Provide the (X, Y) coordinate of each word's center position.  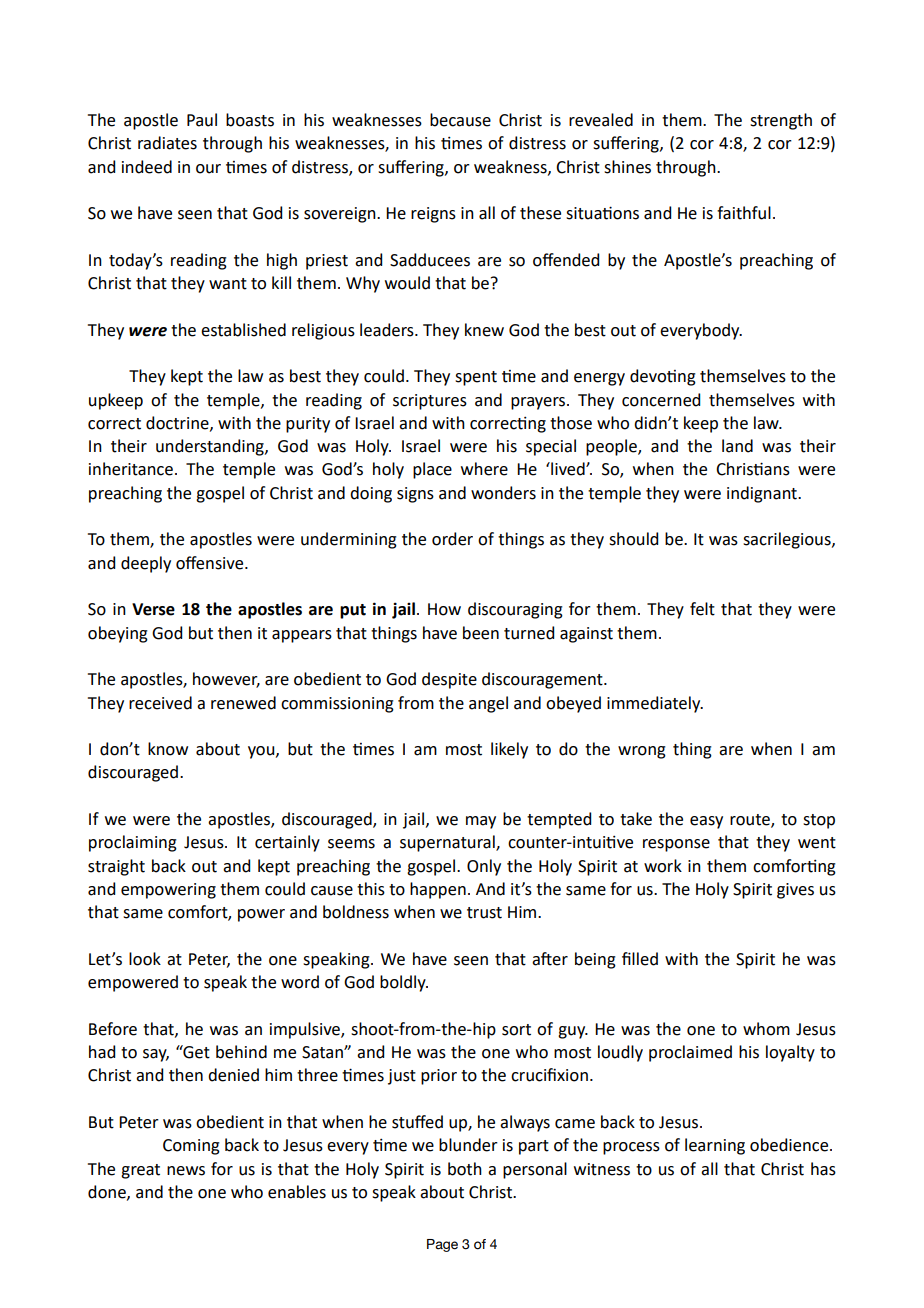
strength (781, 121)
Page (442, 1245)
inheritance (131, 469)
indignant (763, 494)
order (452, 539)
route (751, 821)
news (186, 1171)
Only (484, 867)
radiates (167, 143)
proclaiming (133, 843)
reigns (433, 215)
